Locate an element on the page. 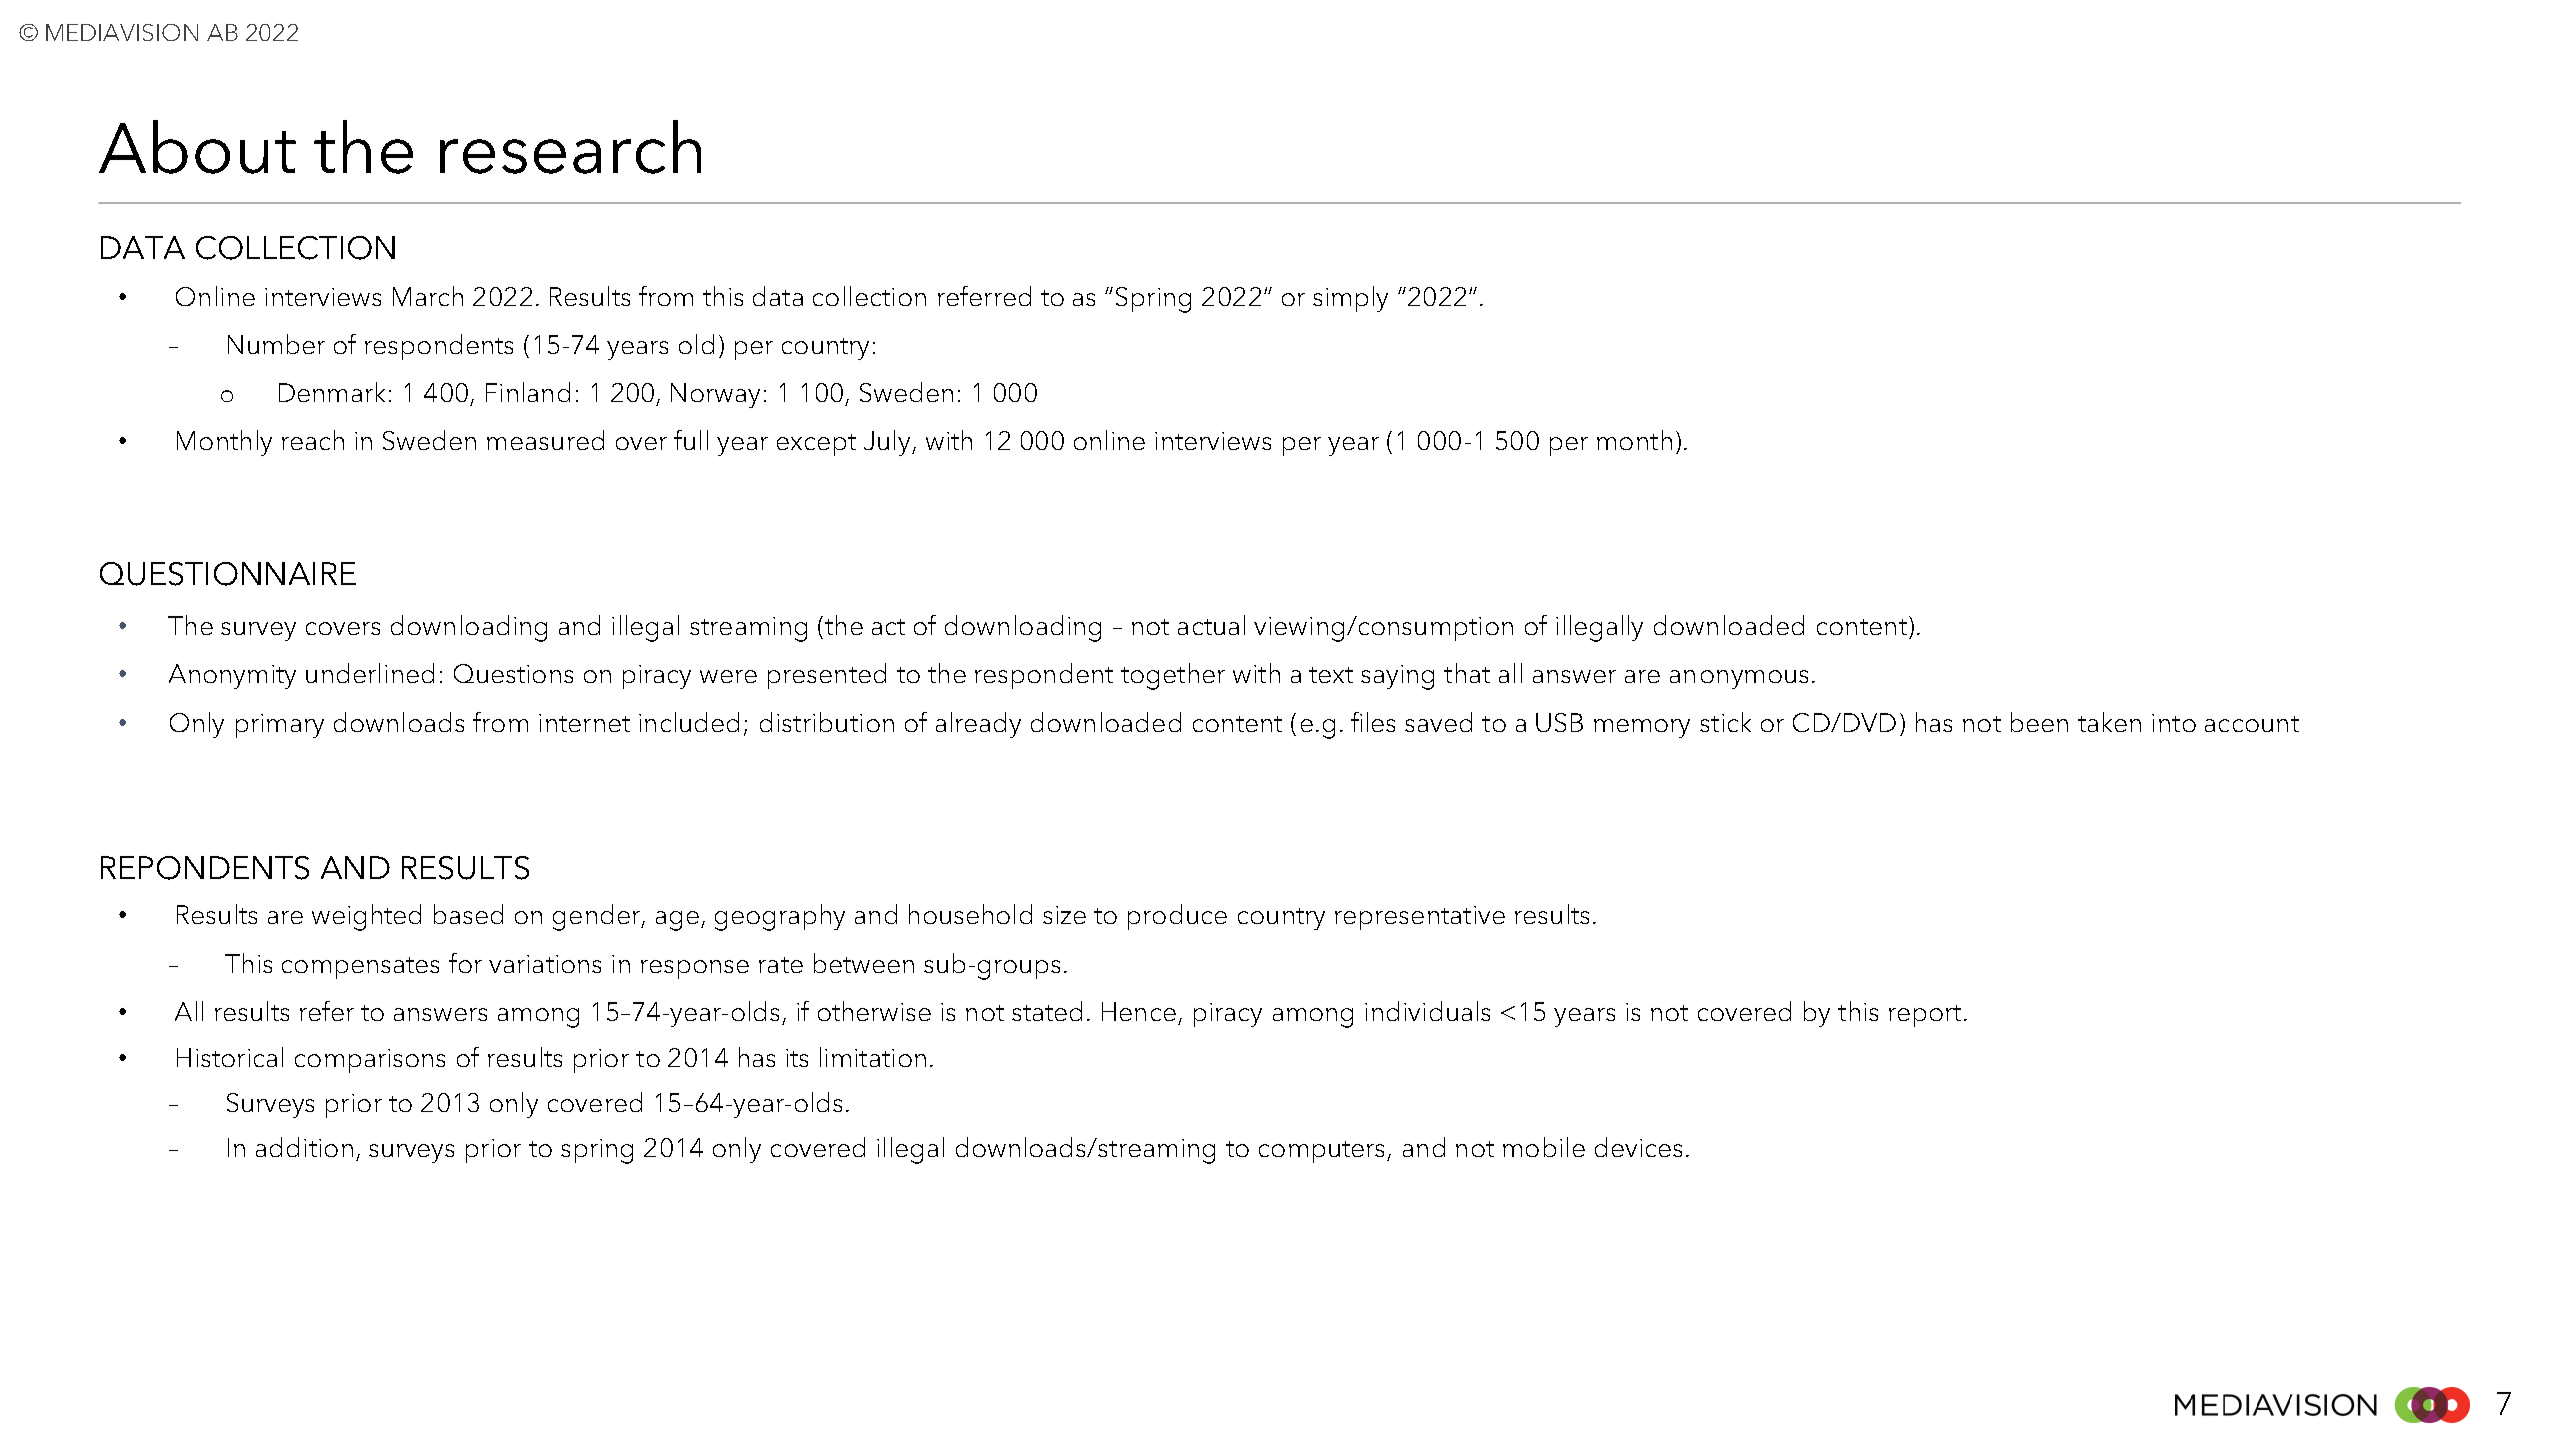 The image size is (2570, 1446). July is located at coordinates (888, 443).
